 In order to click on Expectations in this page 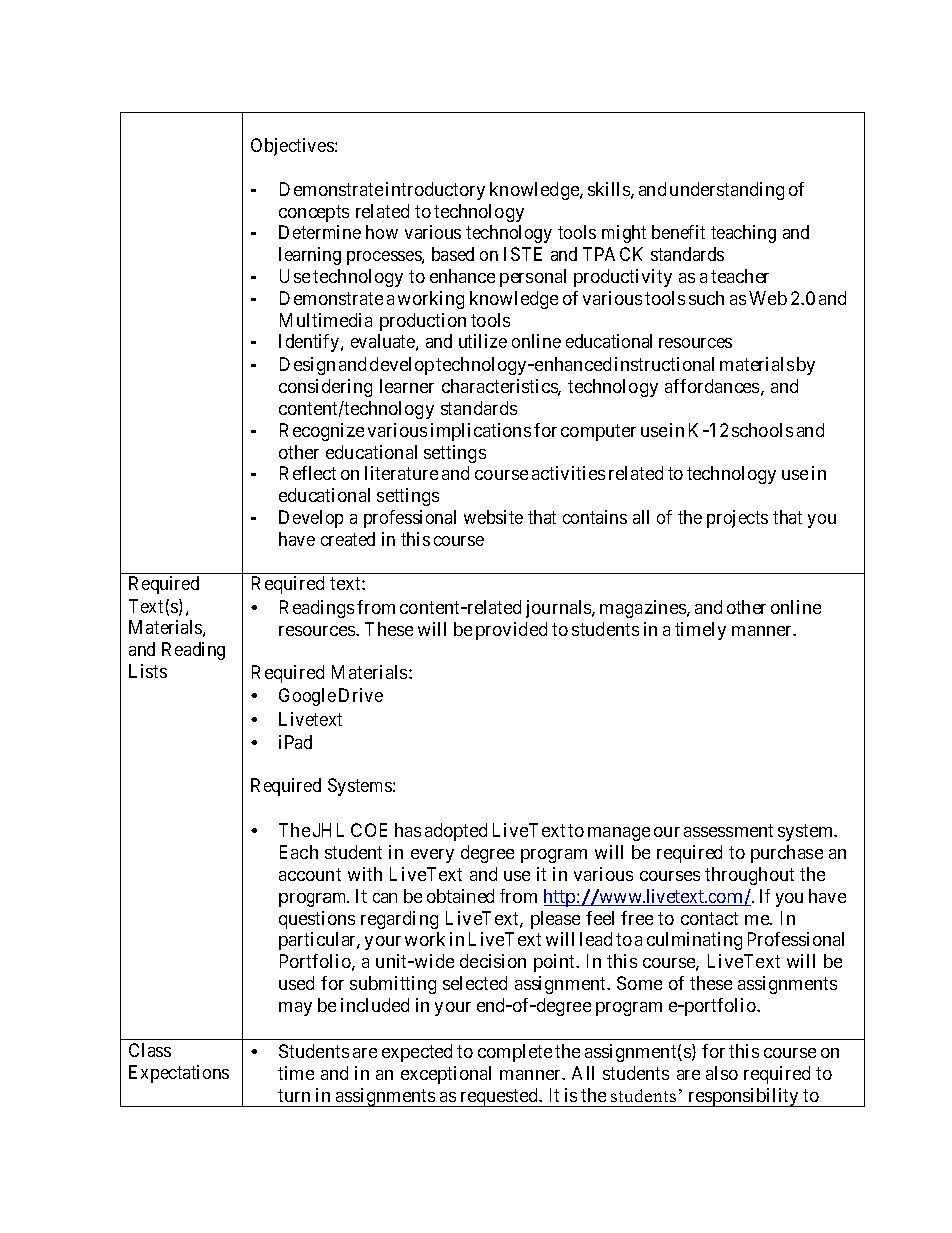, I will do `click(179, 1074)`.
